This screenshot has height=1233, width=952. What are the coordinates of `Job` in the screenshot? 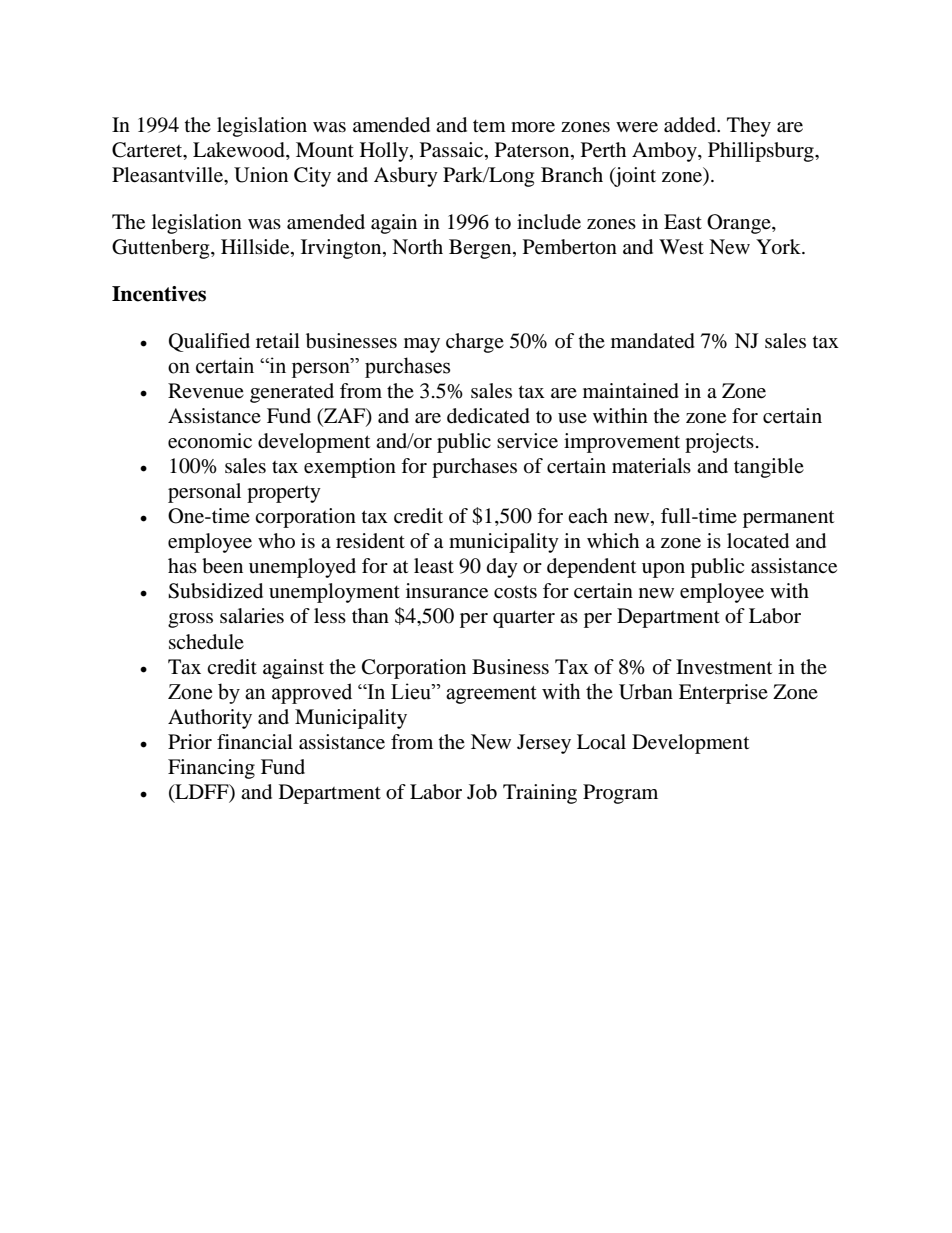 It's located at (482, 792).
